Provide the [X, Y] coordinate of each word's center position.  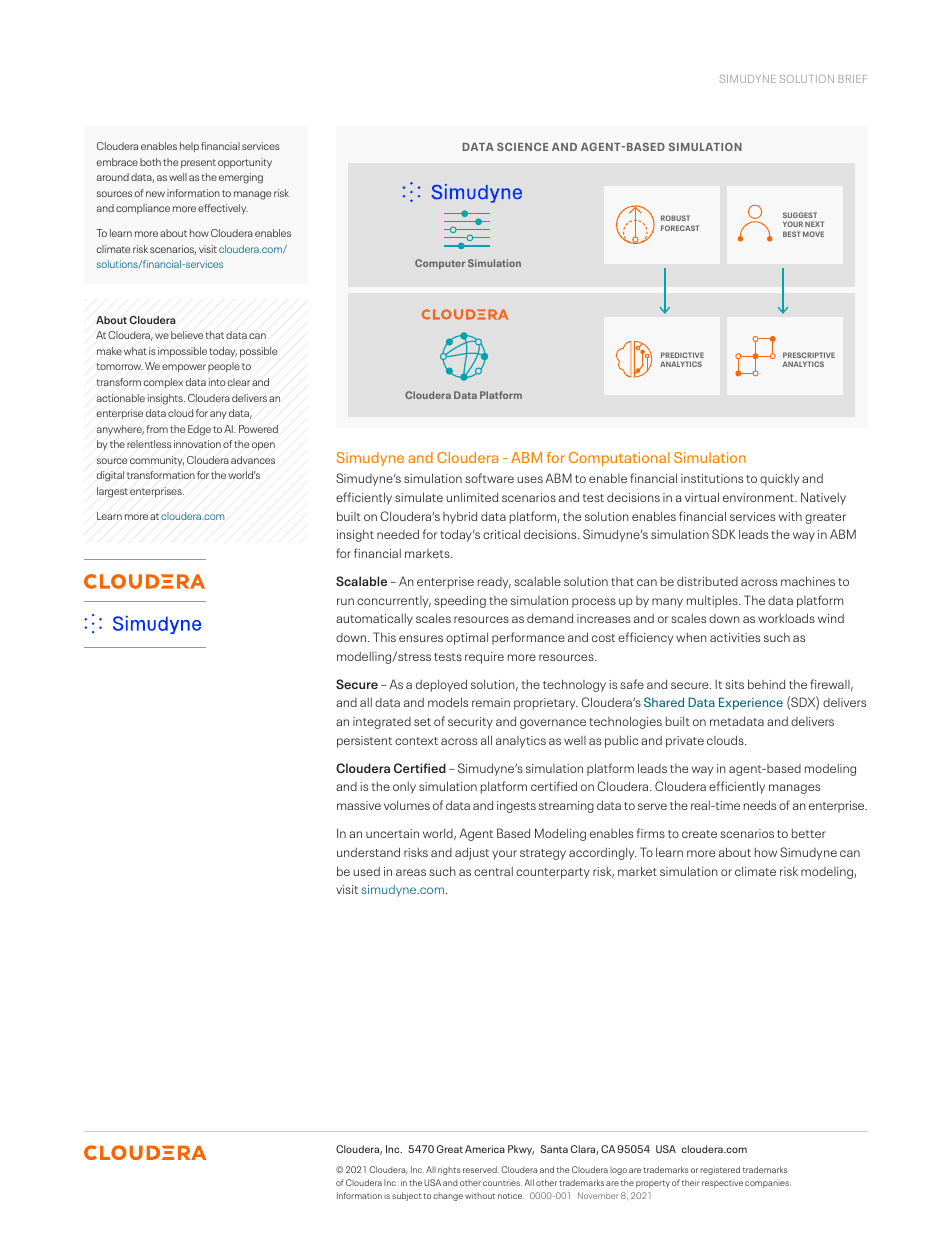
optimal [467, 638]
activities [735, 637]
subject [406, 1196]
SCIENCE [522, 146]
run [345, 601]
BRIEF [853, 79]
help [189, 147]
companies [768, 1184]
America [485, 1149]
